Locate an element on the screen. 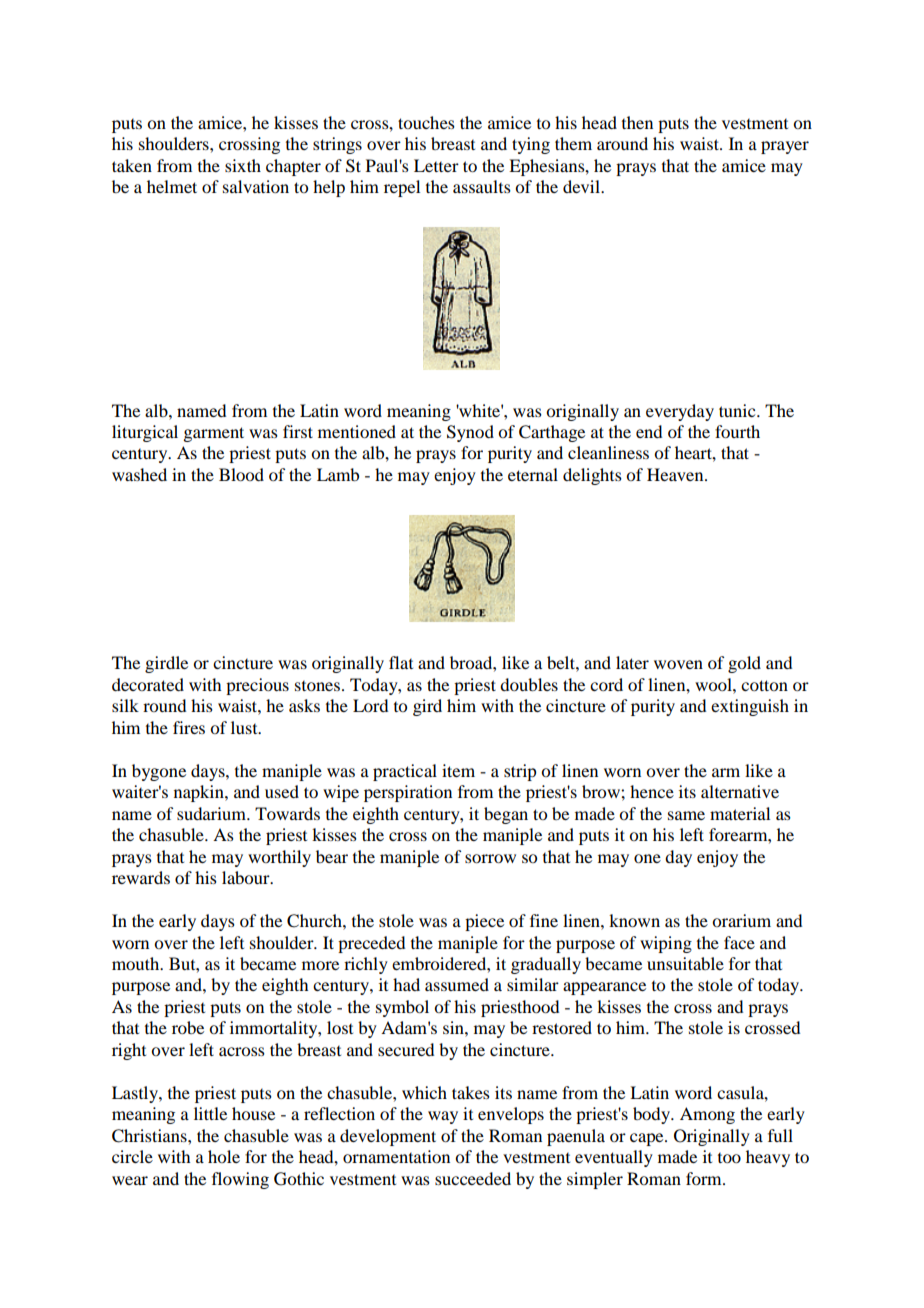 This screenshot has width=924, height=1308. too is located at coordinates (729, 1158).
